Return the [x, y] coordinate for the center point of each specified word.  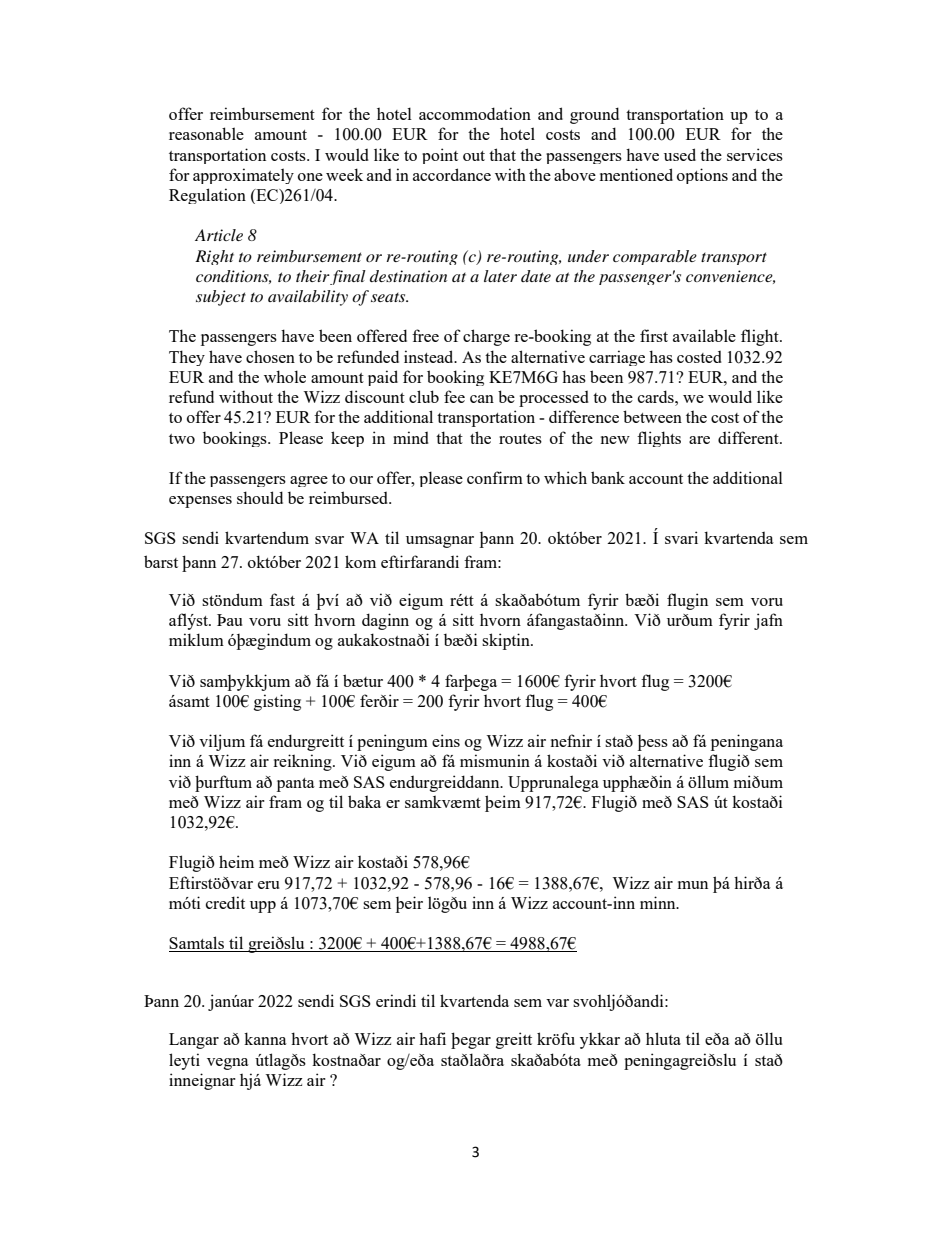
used [680, 154]
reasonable [206, 133]
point [440, 156]
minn [659, 902]
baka [364, 801]
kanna [265, 1038]
